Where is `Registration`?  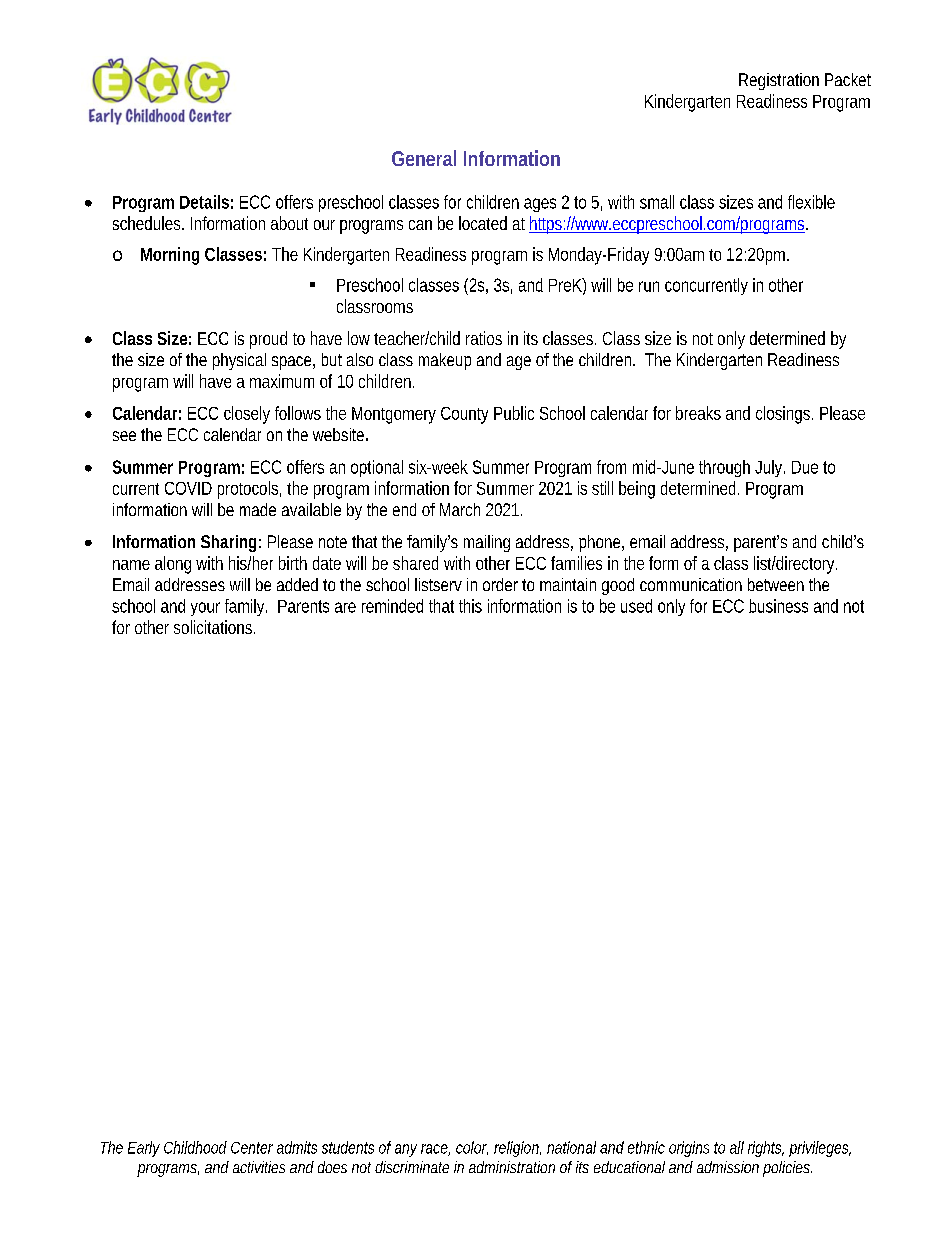 Registration is located at coordinates (779, 81).
